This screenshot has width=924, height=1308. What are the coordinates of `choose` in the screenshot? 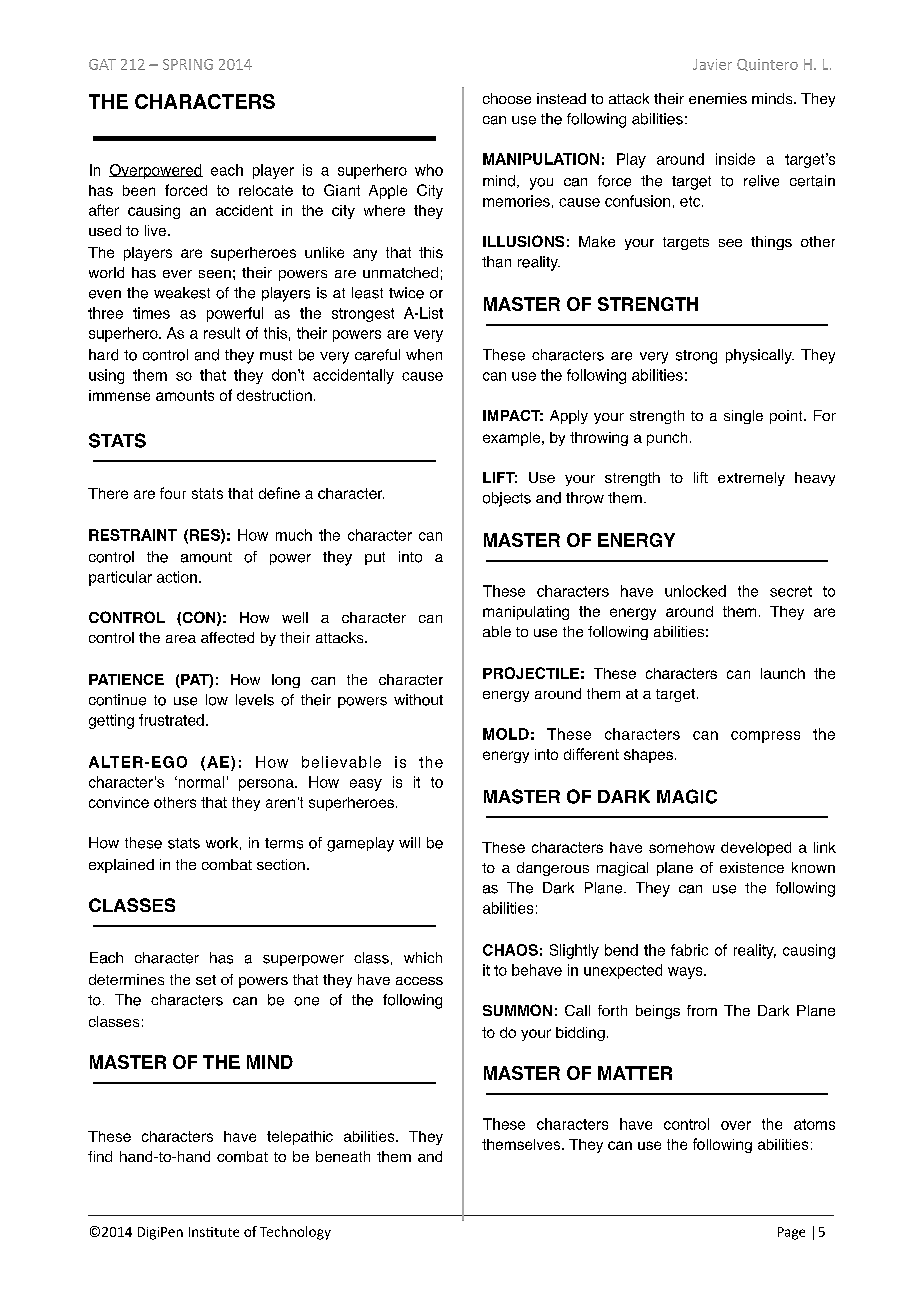 It's located at (507, 98).
